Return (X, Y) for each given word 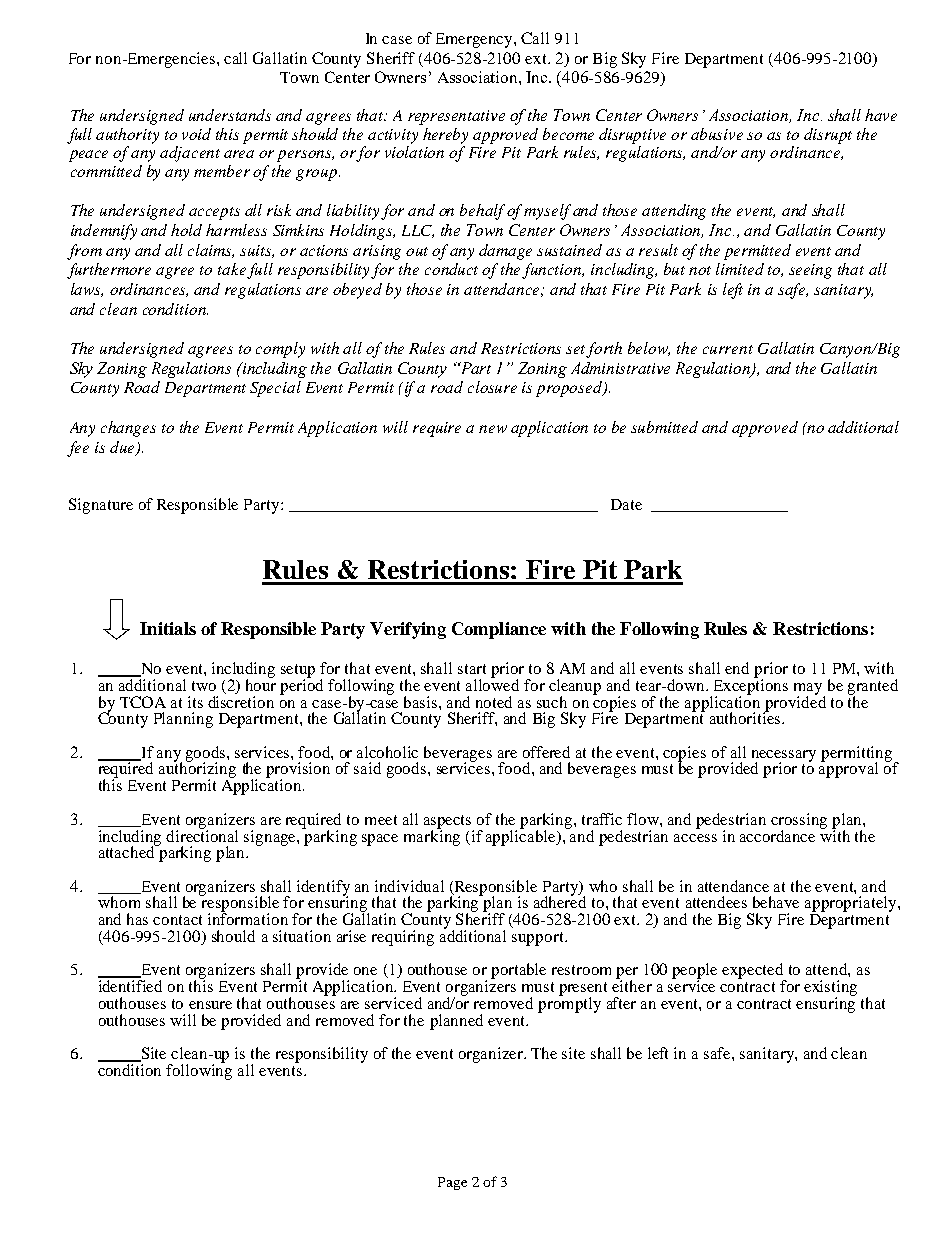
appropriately (852, 905)
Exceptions (749, 687)
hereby (445, 136)
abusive (717, 134)
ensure (210, 1005)
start (472, 669)
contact (177, 920)
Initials (168, 628)
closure (492, 387)
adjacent (190, 154)
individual (409, 886)
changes (128, 429)
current (728, 349)
